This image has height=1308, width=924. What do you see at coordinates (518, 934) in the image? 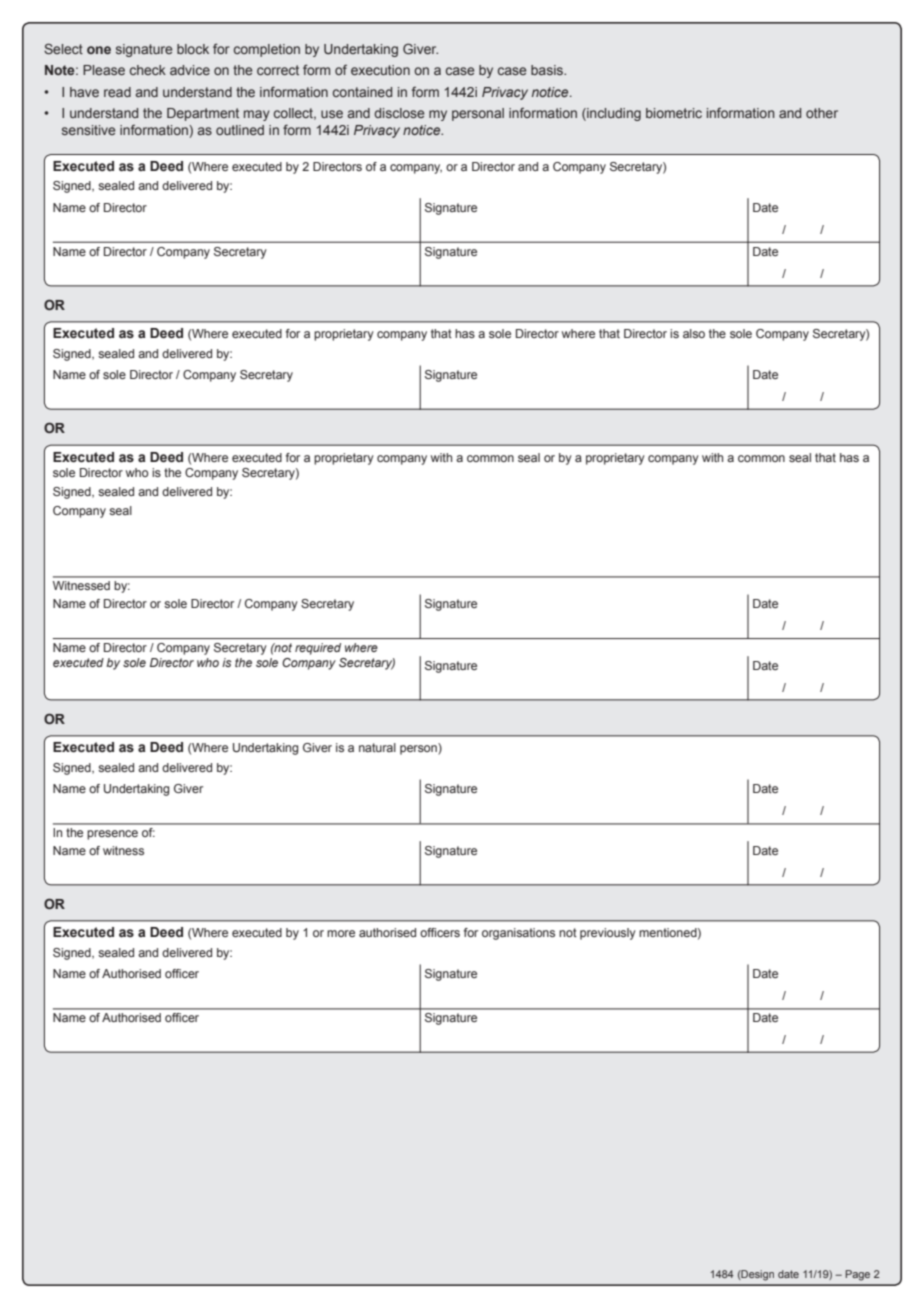
I see `organisations` at bounding box center [518, 934].
